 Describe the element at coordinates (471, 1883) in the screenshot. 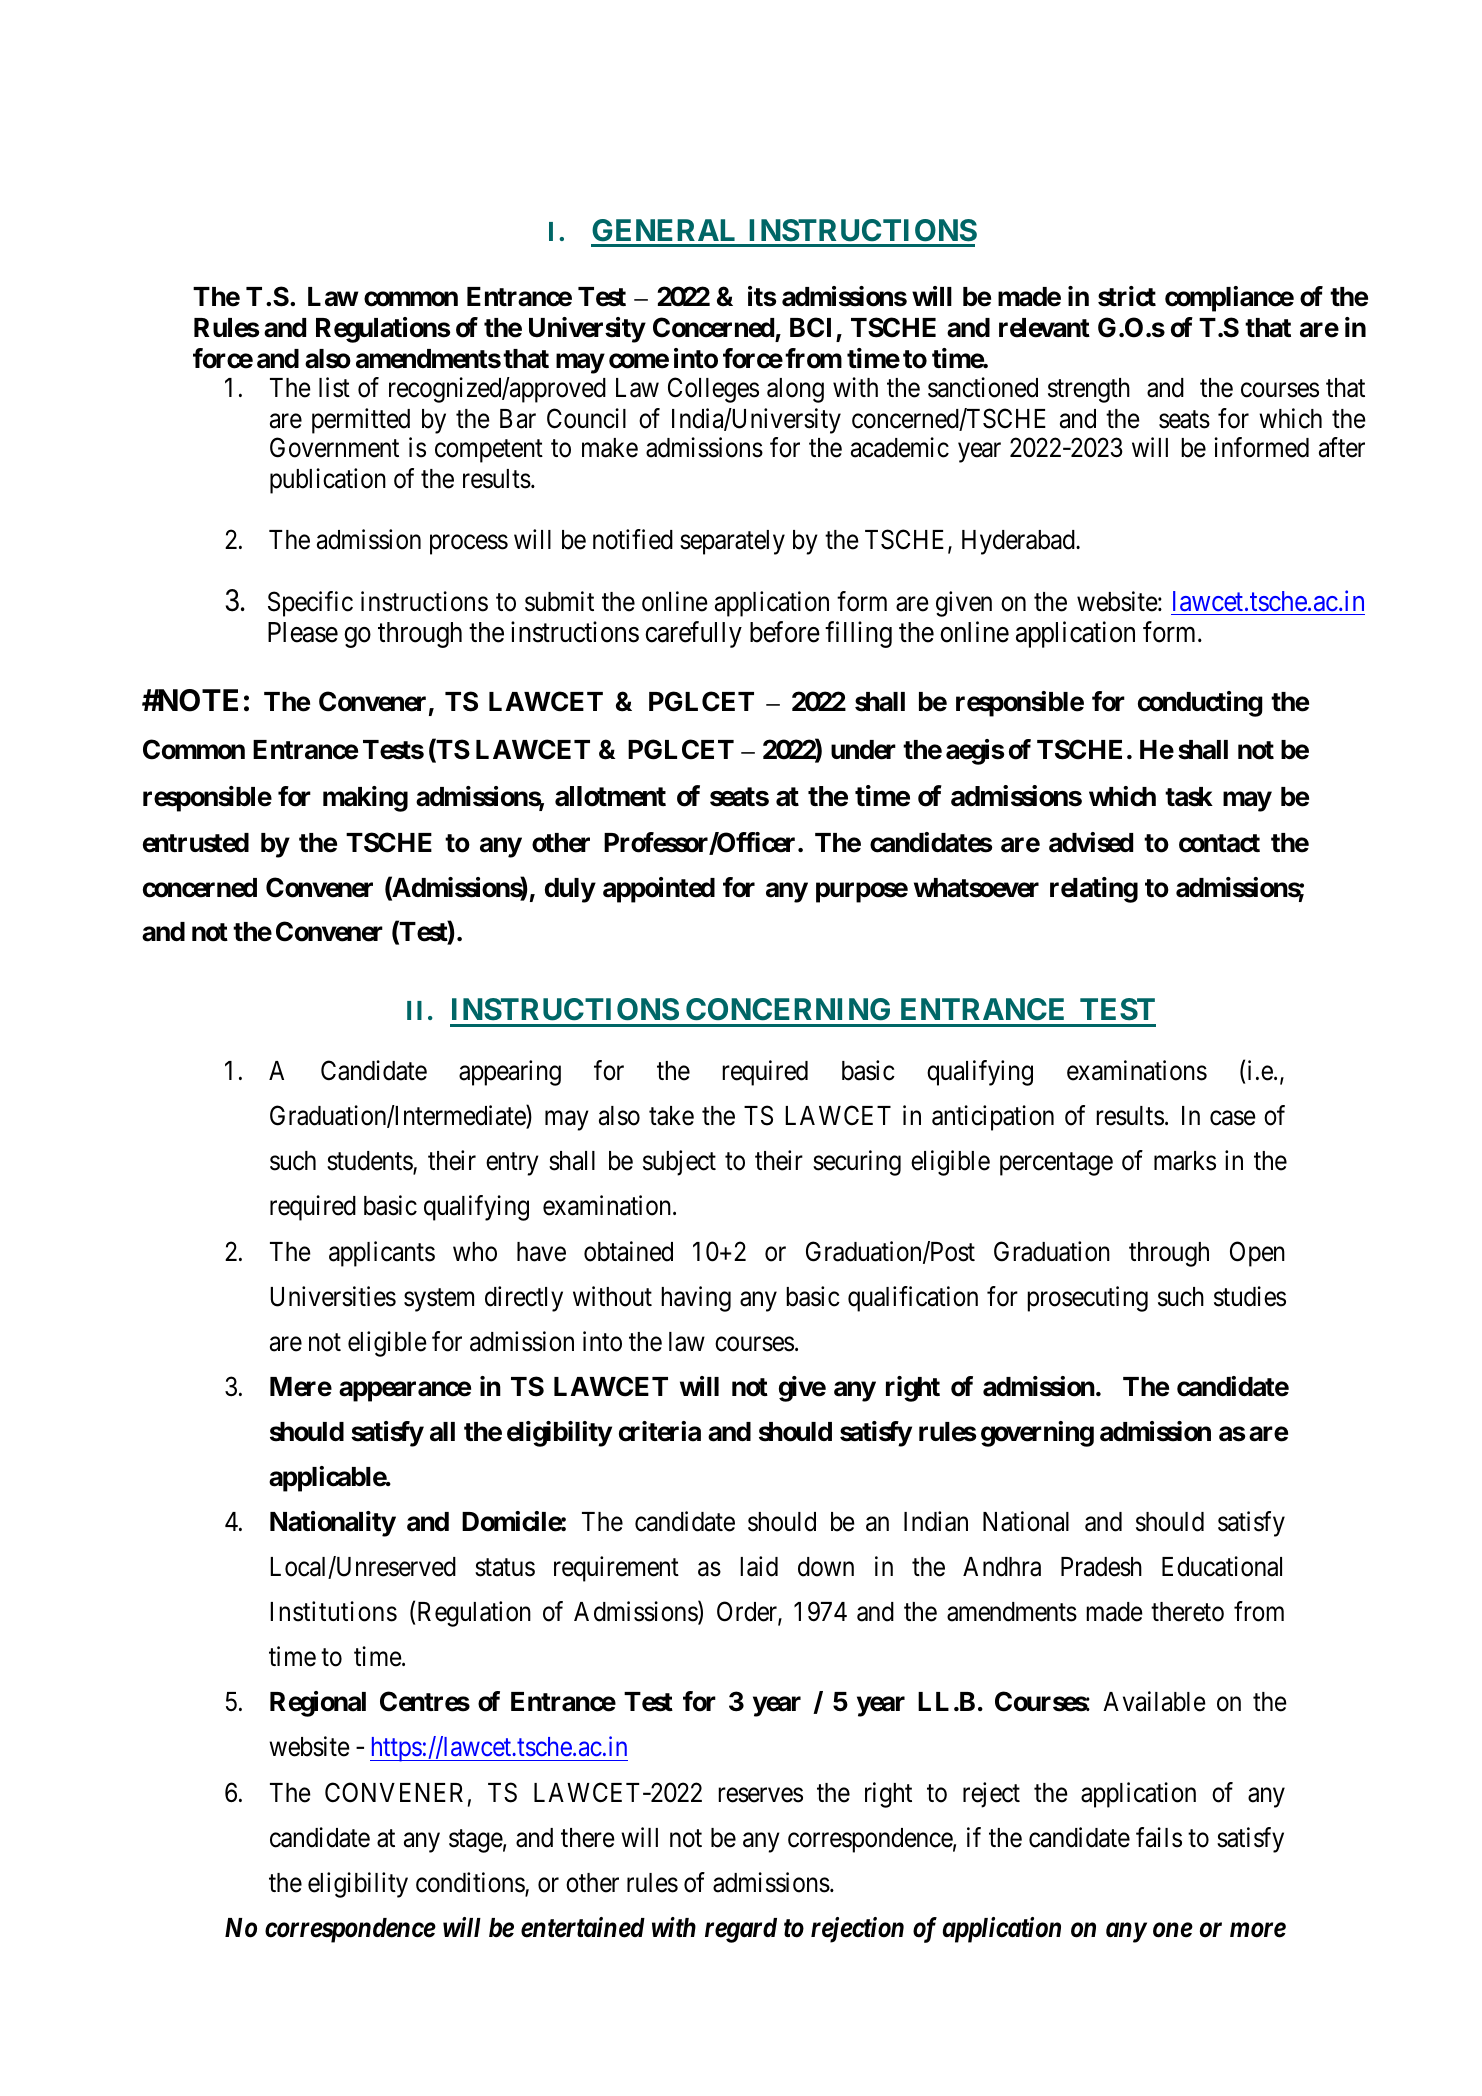

I see `conditions` at that location.
